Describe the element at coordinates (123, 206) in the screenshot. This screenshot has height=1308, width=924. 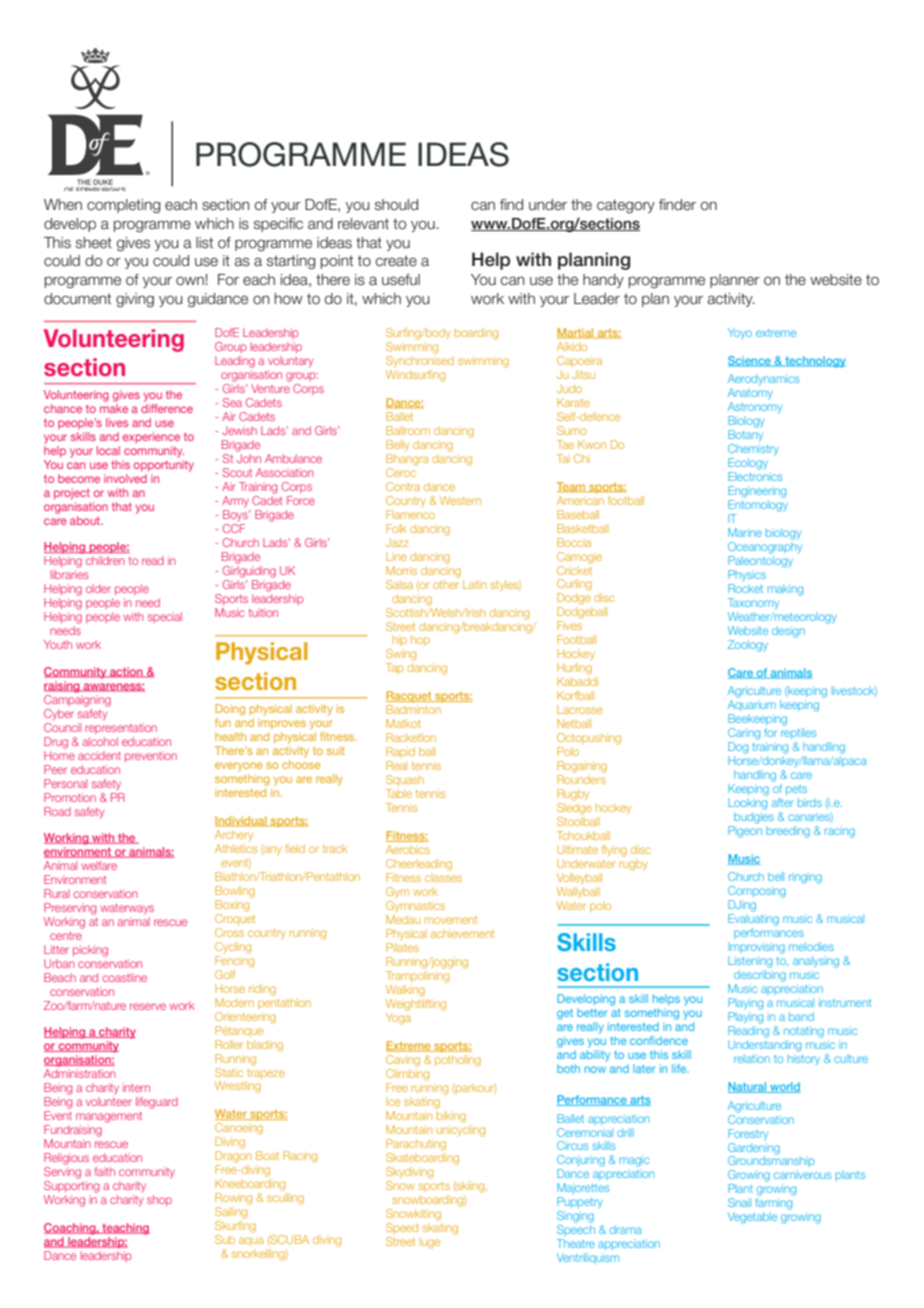
I see `completing` at that location.
